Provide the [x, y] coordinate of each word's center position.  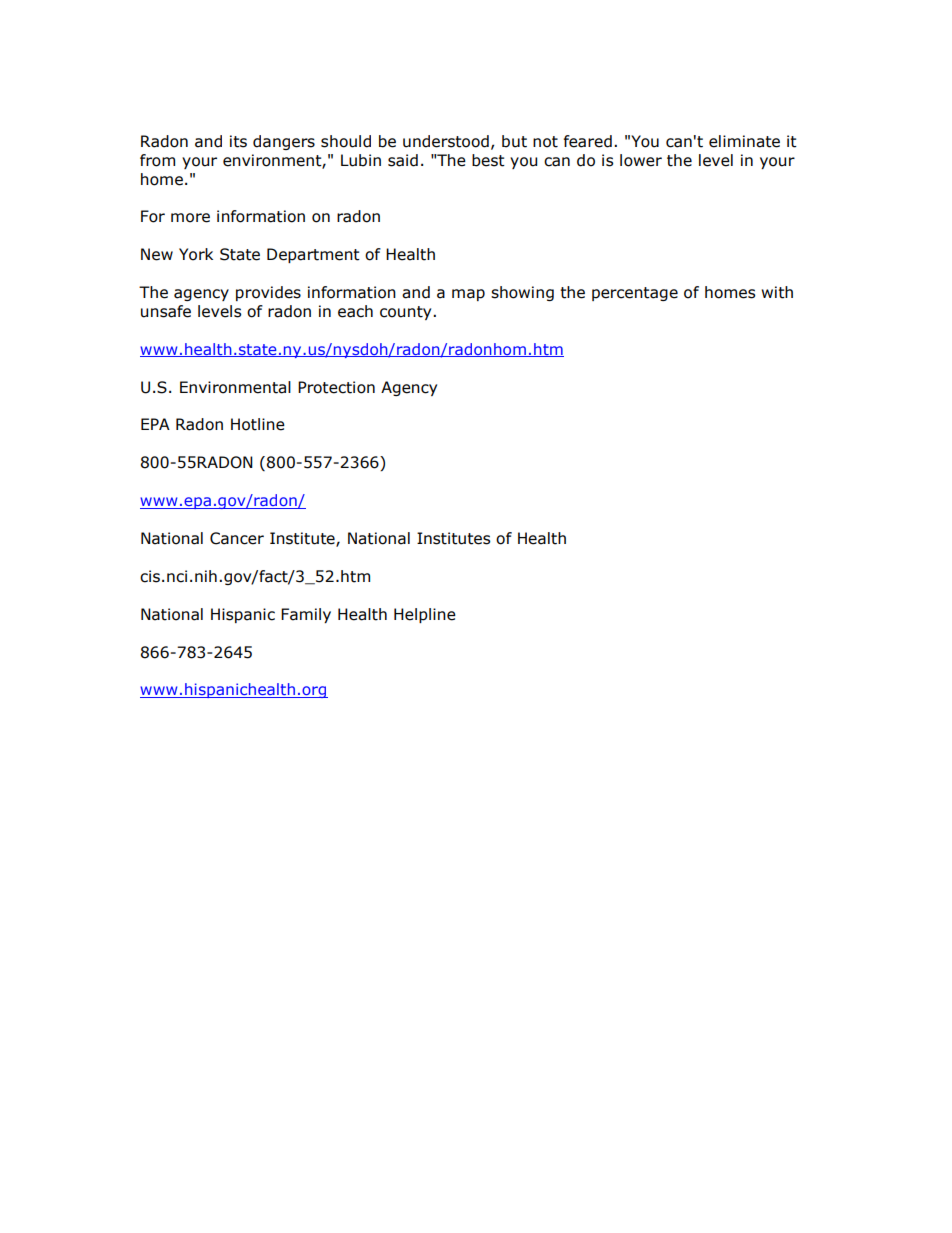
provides [268, 293]
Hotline [258, 424]
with [777, 292]
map [468, 295]
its [238, 141]
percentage [635, 294]
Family [306, 615]
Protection [336, 387]
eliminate [744, 141]
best [488, 160]
